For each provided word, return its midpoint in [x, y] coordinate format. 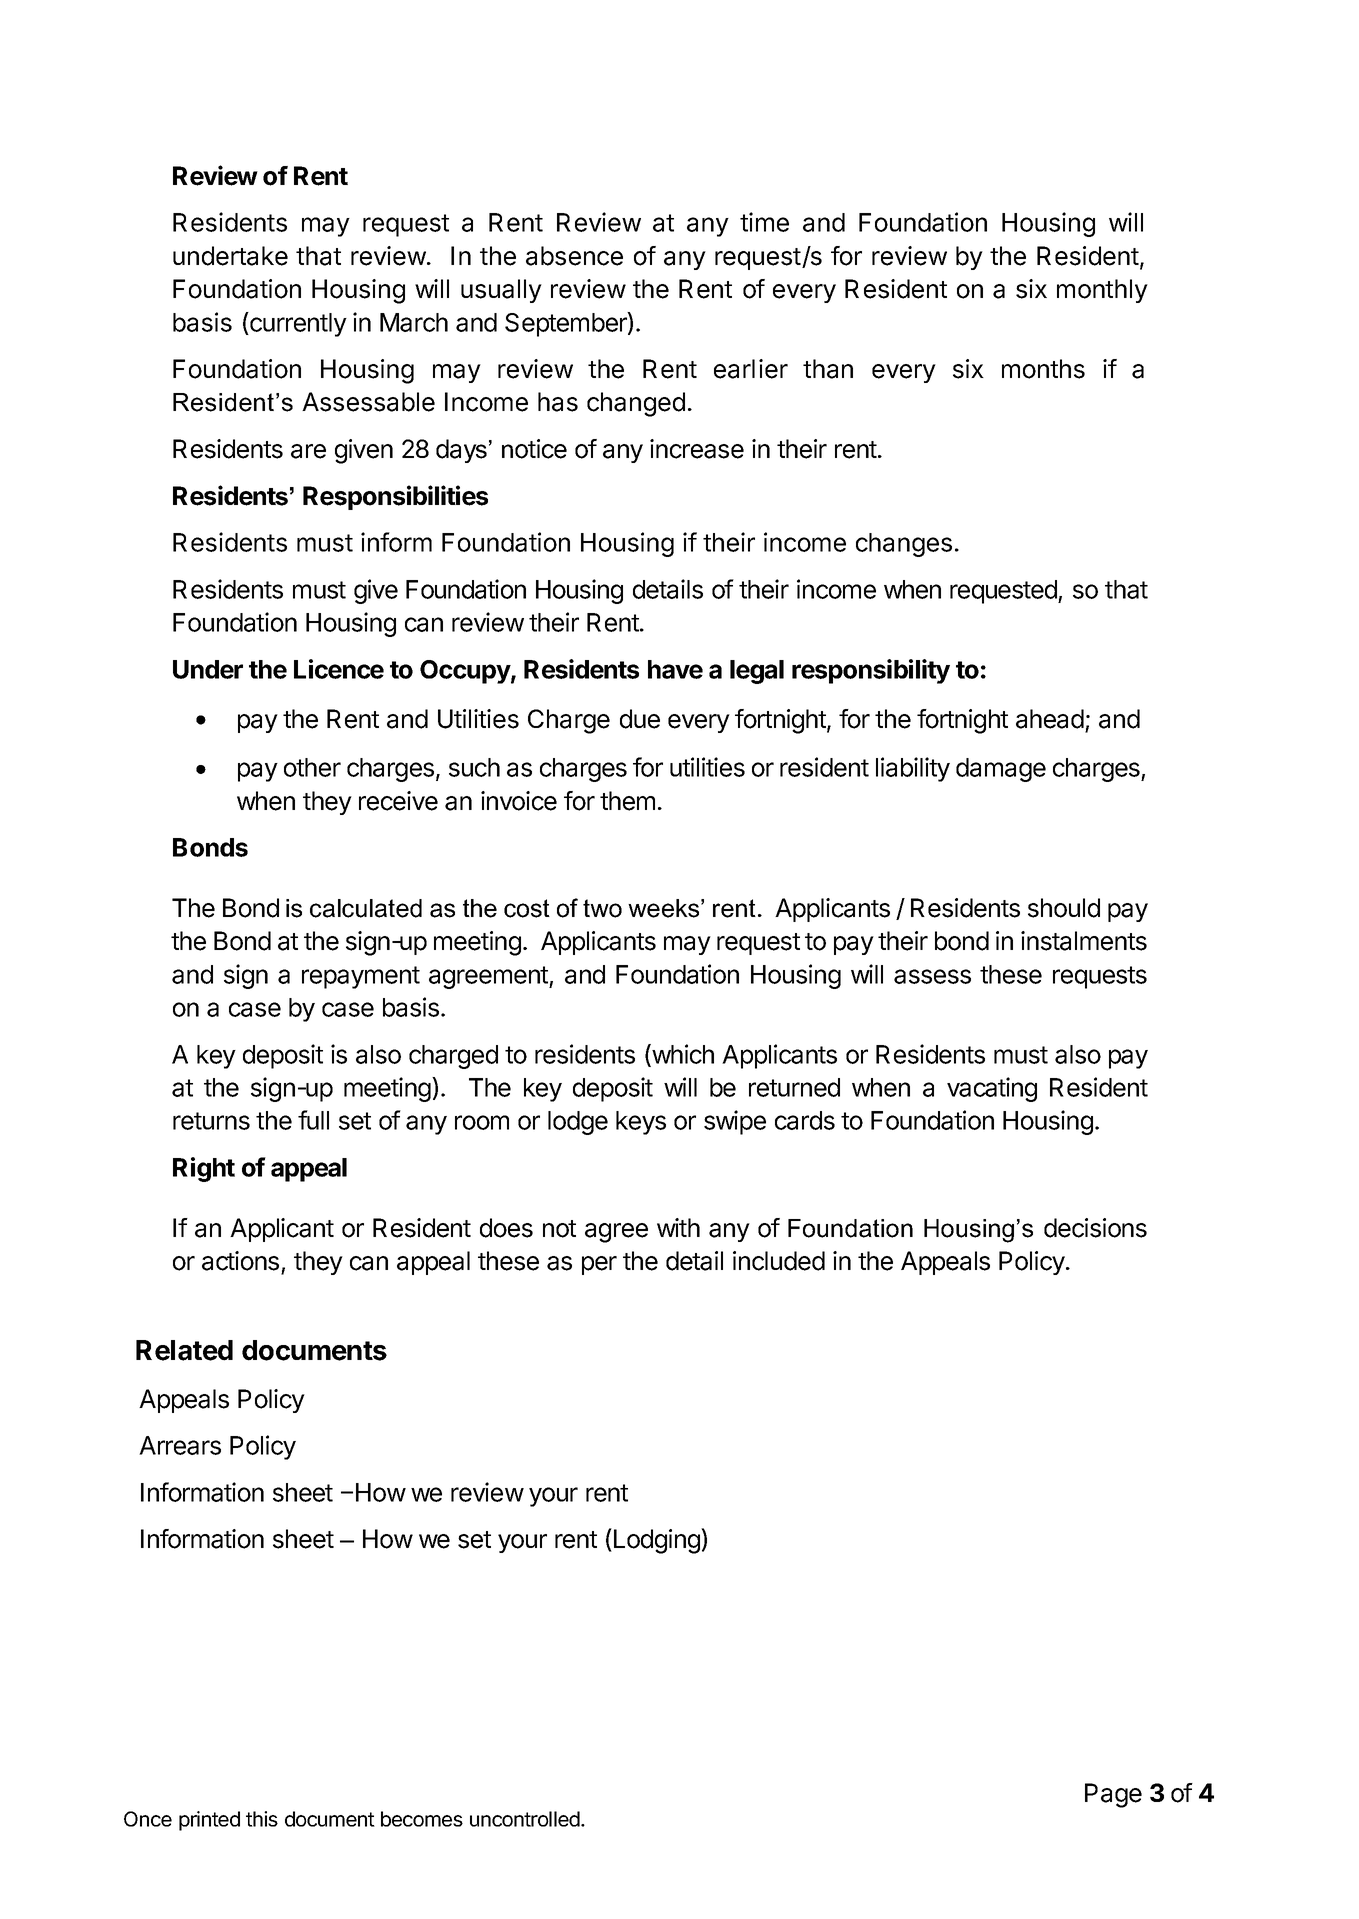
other [312, 767]
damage [1001, 770]
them [627, 801]
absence [574, 256]
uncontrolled [526, 1819]
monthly [1102, 291]
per [599, 1265]
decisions [1095, 1228]
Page [1113, 1795]
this [262, 1819]
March [414, 322]
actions [240, 1261]
